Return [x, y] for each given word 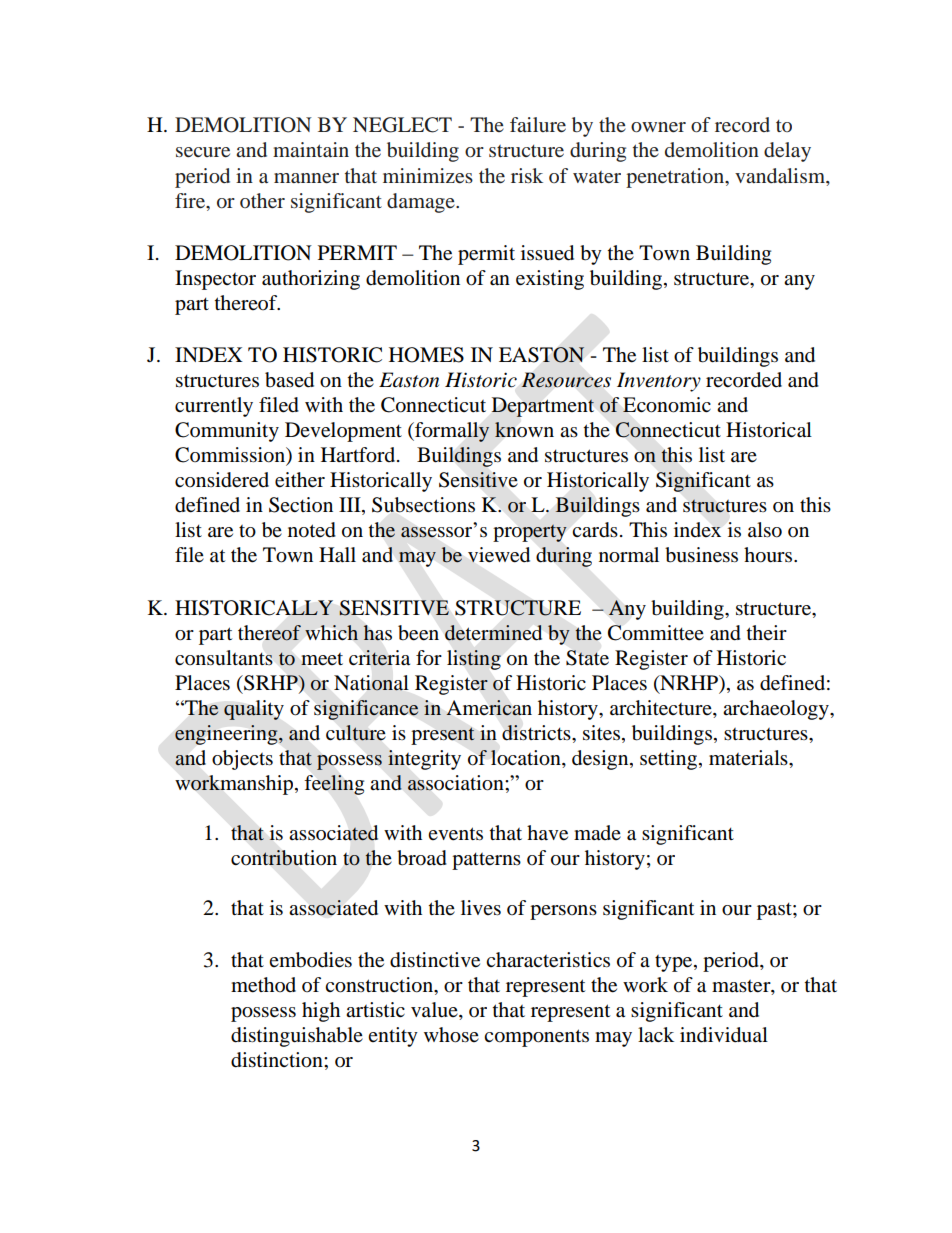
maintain [311, 149]
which [331, 632]
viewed [499, 555]
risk [527, 175]
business [701, 555]
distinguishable [297, 1037]
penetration [676, 178]
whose [451, 1035]
